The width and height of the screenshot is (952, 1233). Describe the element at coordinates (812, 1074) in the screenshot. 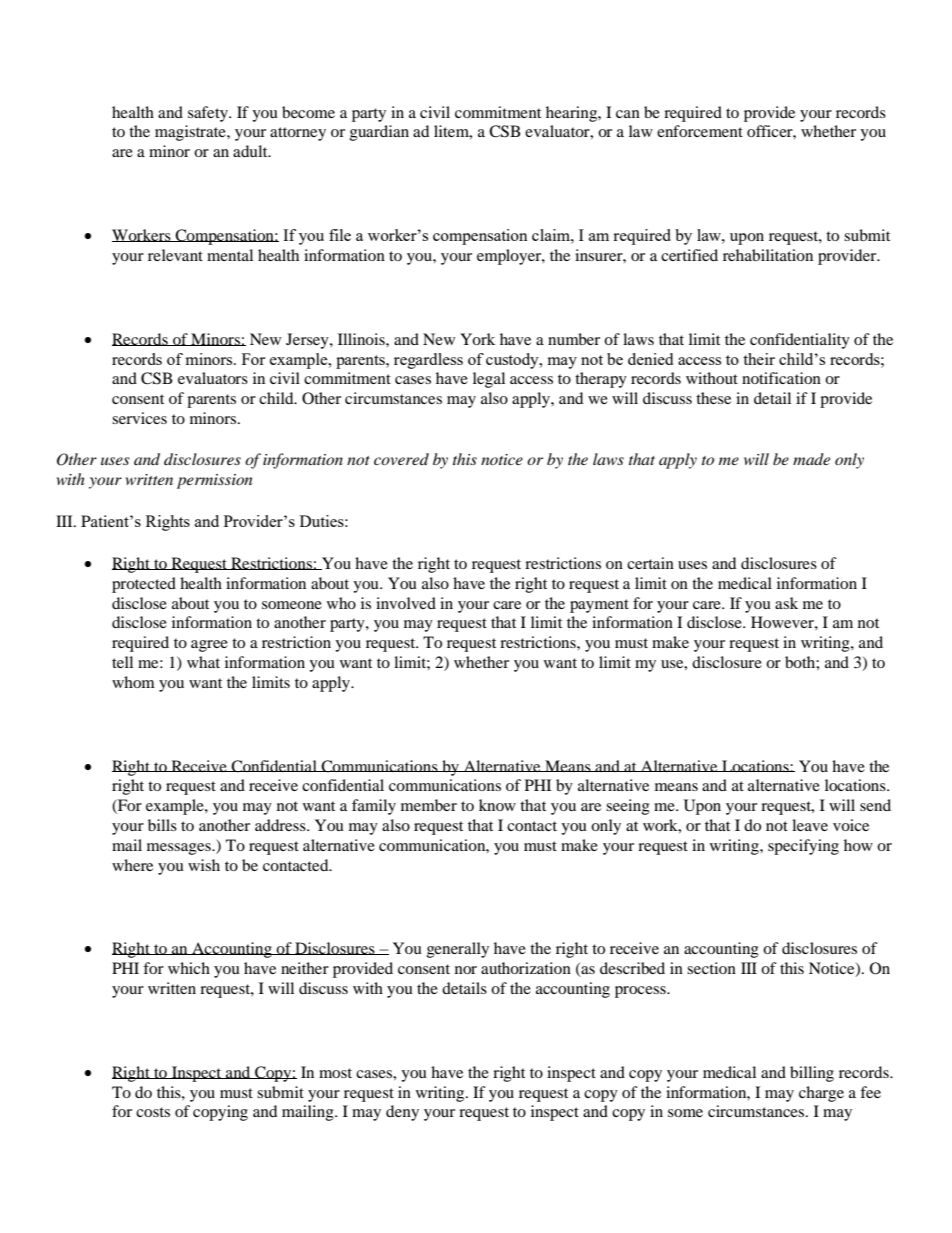

I see `billing` at that location.
